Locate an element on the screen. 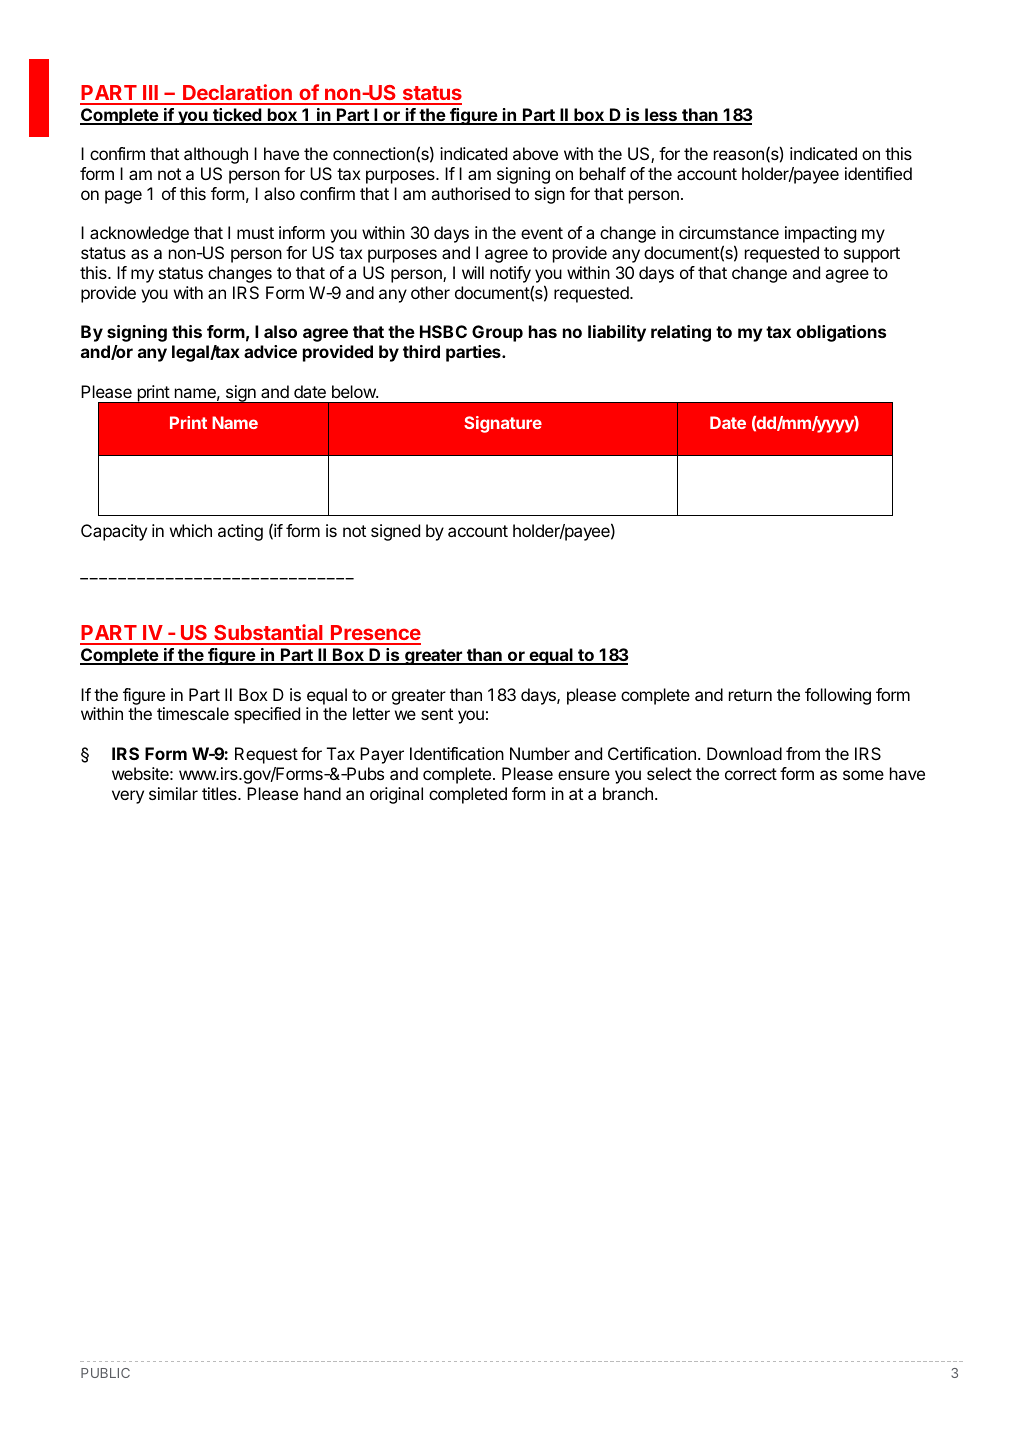  above is located at coordinates (535, 153).
